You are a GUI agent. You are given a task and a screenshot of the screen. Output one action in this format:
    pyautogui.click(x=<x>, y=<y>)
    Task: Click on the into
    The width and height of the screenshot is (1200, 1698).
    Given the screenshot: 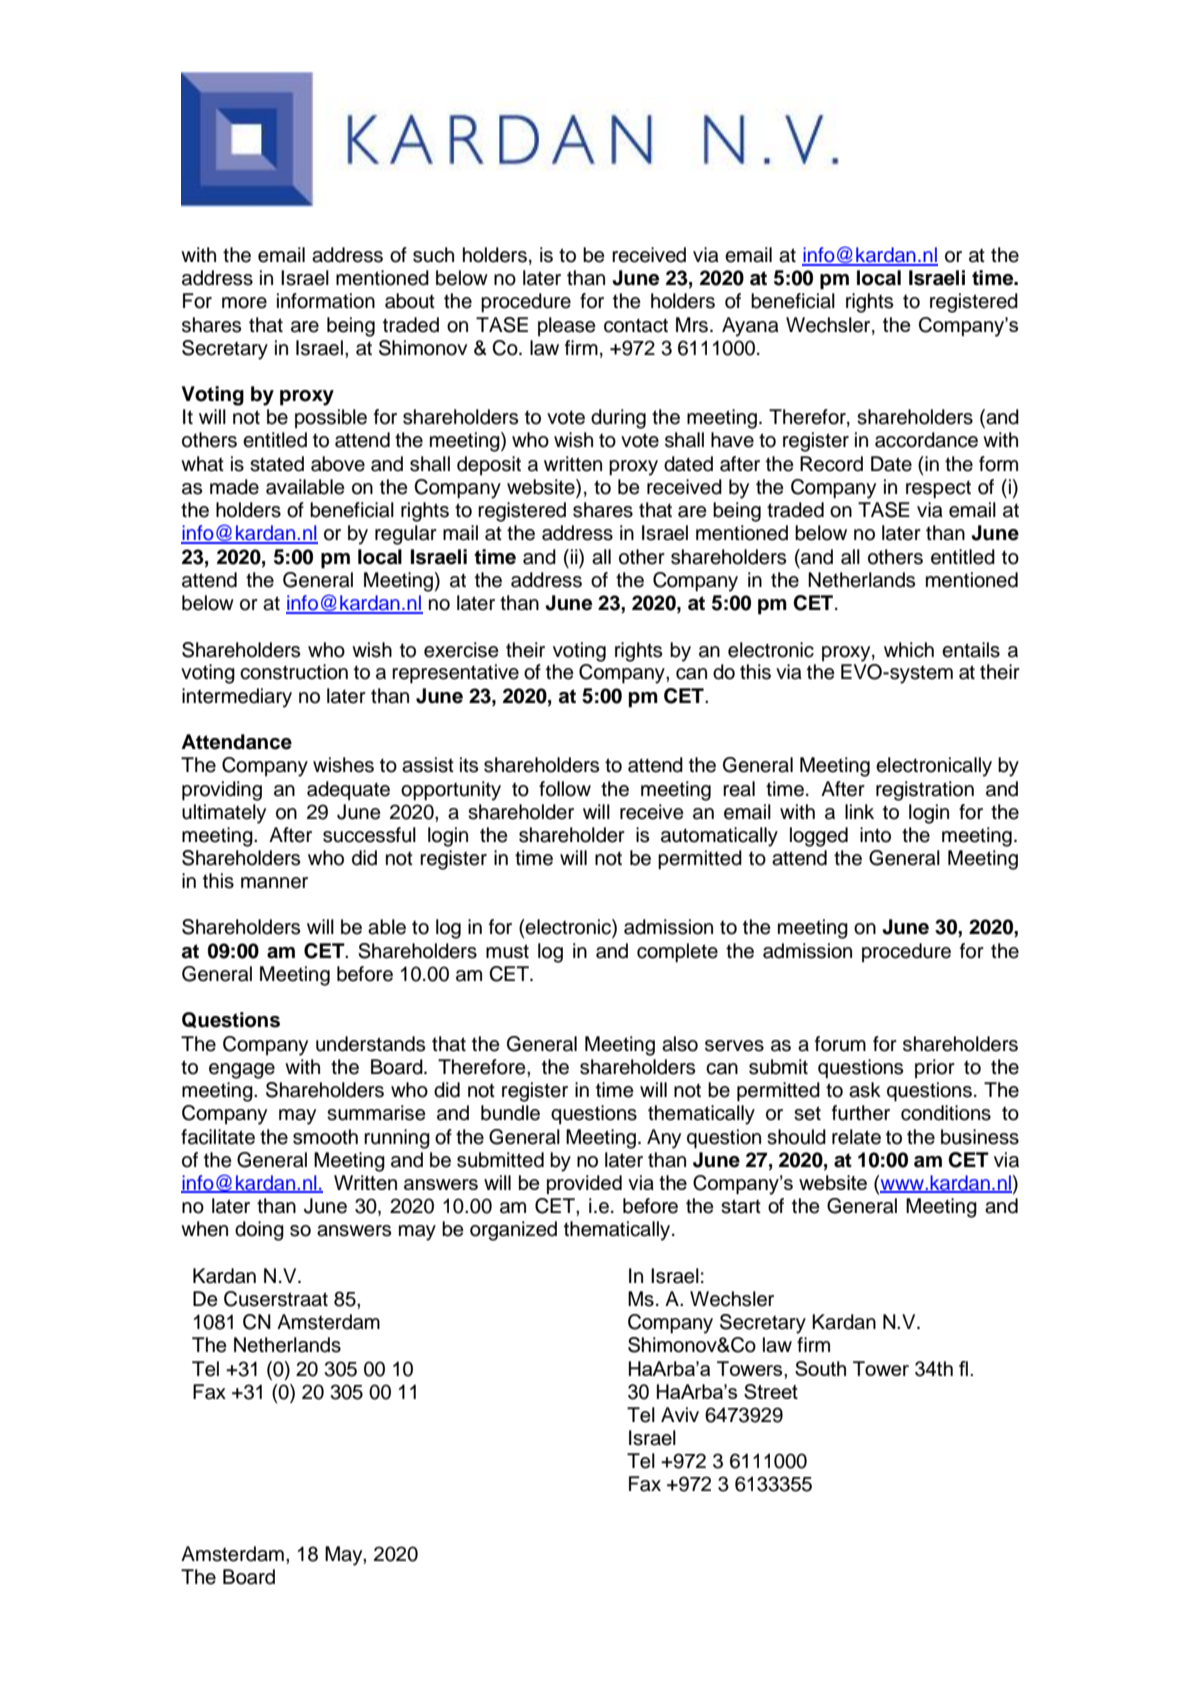 What is the action you would take?
    pyautogui.click(x=875, y=835)
